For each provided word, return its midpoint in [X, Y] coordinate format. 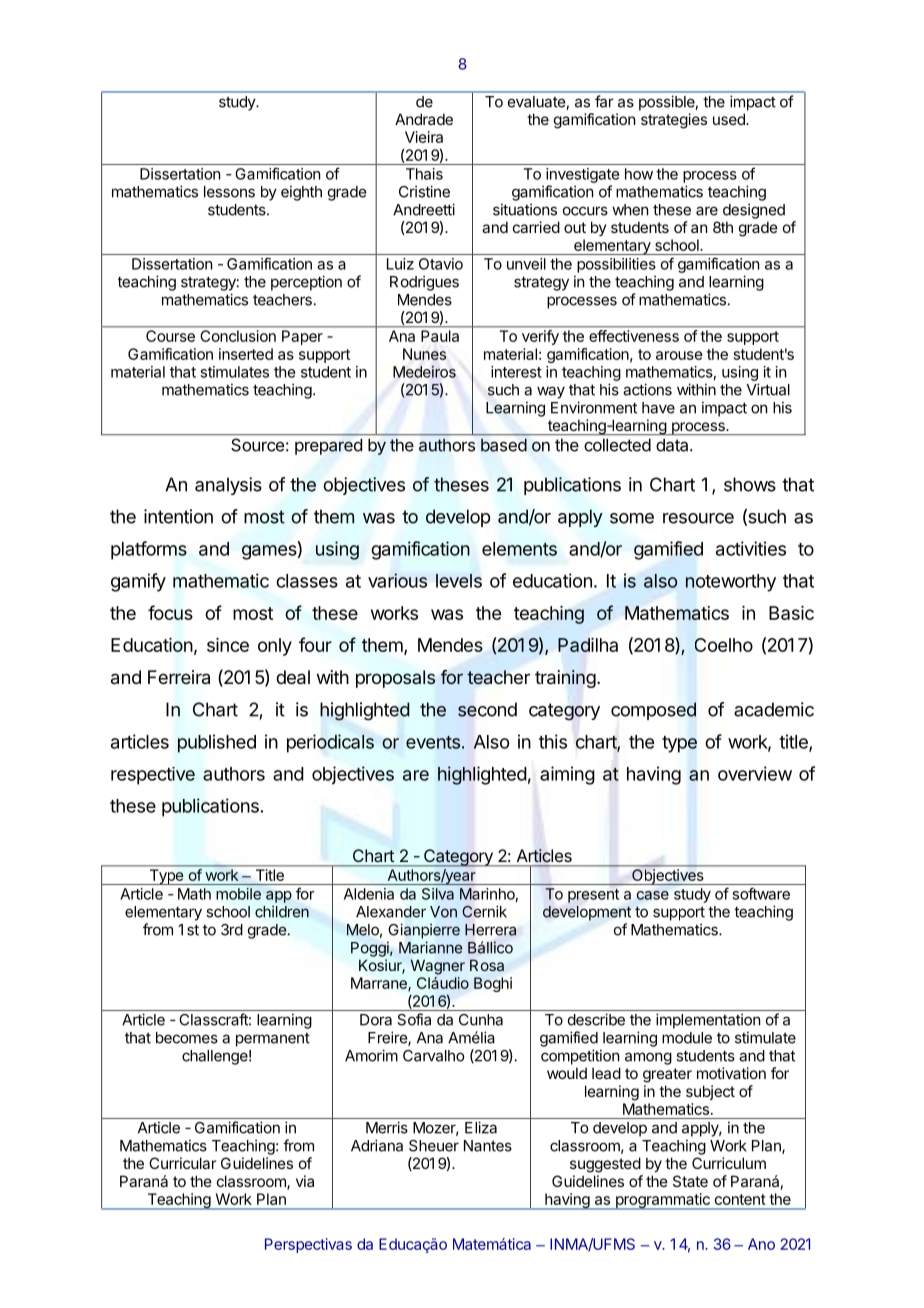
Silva [438, 894]
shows [750, 484]
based [504, 445]
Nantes [488, 1146]
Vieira [424, 137]
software [761, 893]
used [730, 119]
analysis [228, 486]
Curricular [182, 1163]
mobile [238, 894]
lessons [229, 192]
